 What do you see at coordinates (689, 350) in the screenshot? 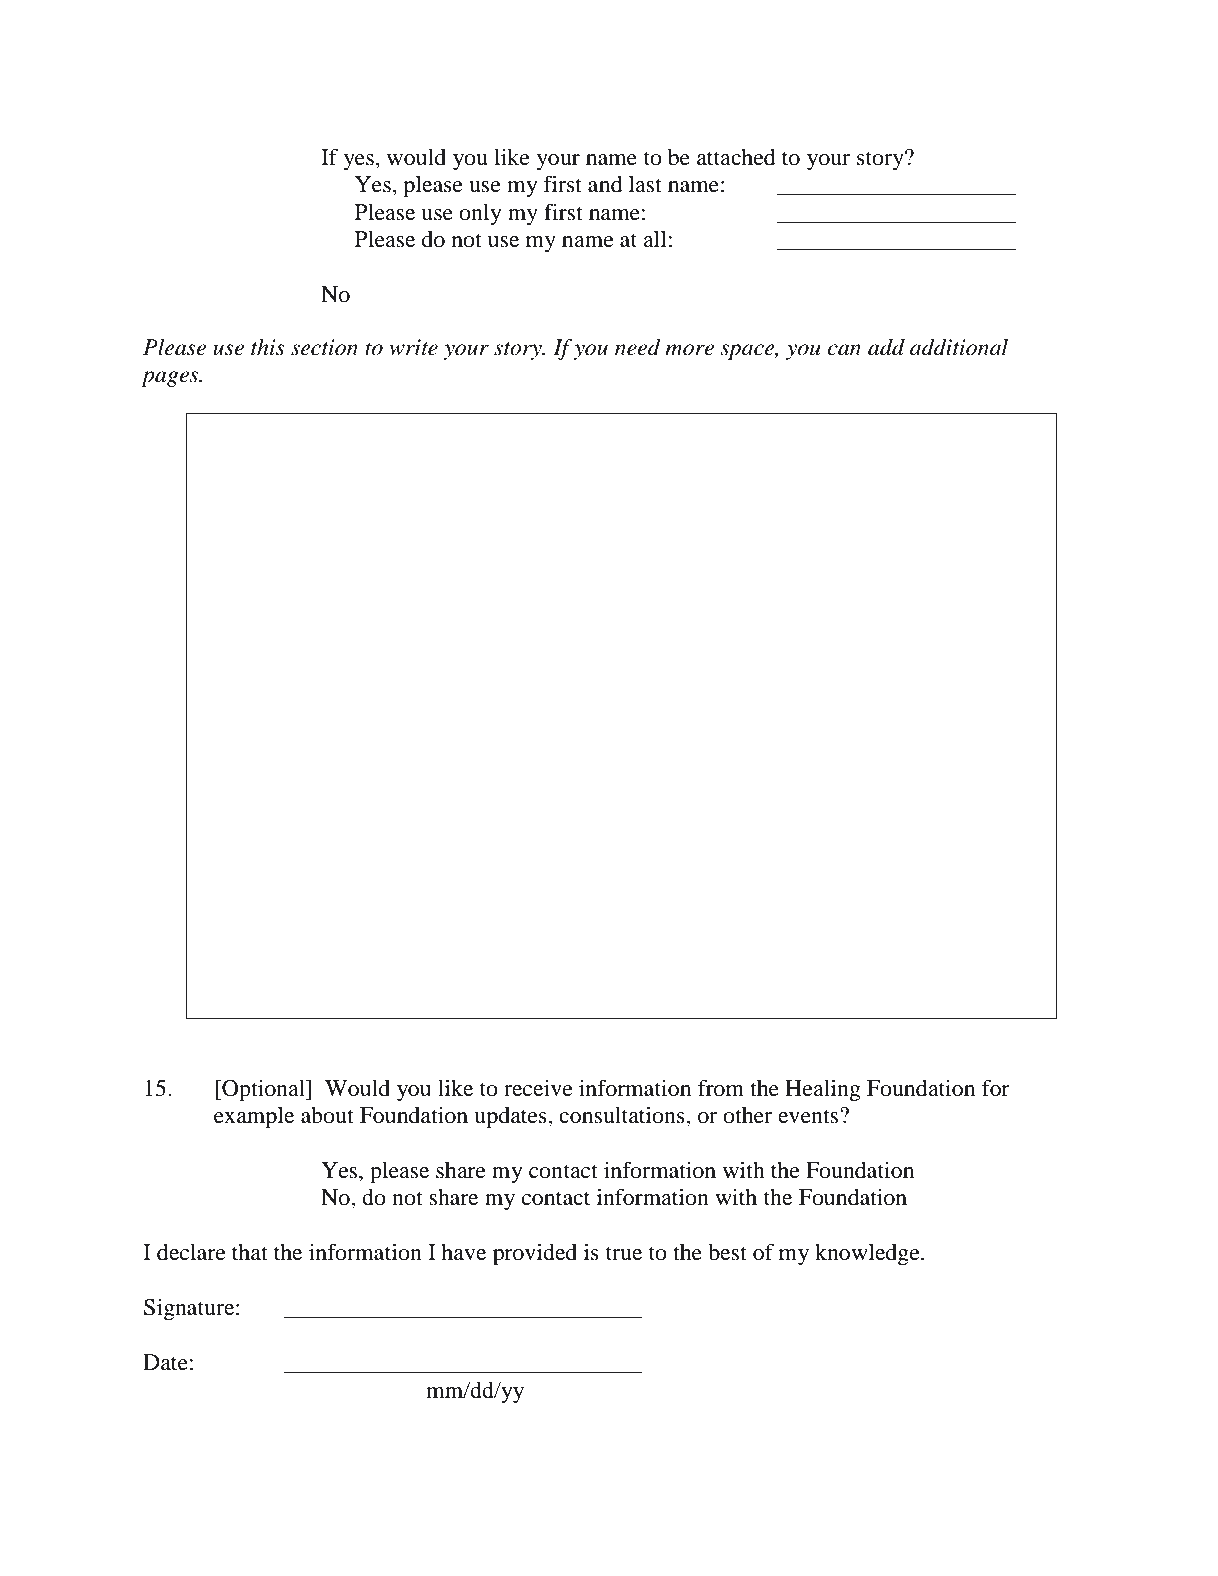
I see `more` at bounding box center [689, 350].
